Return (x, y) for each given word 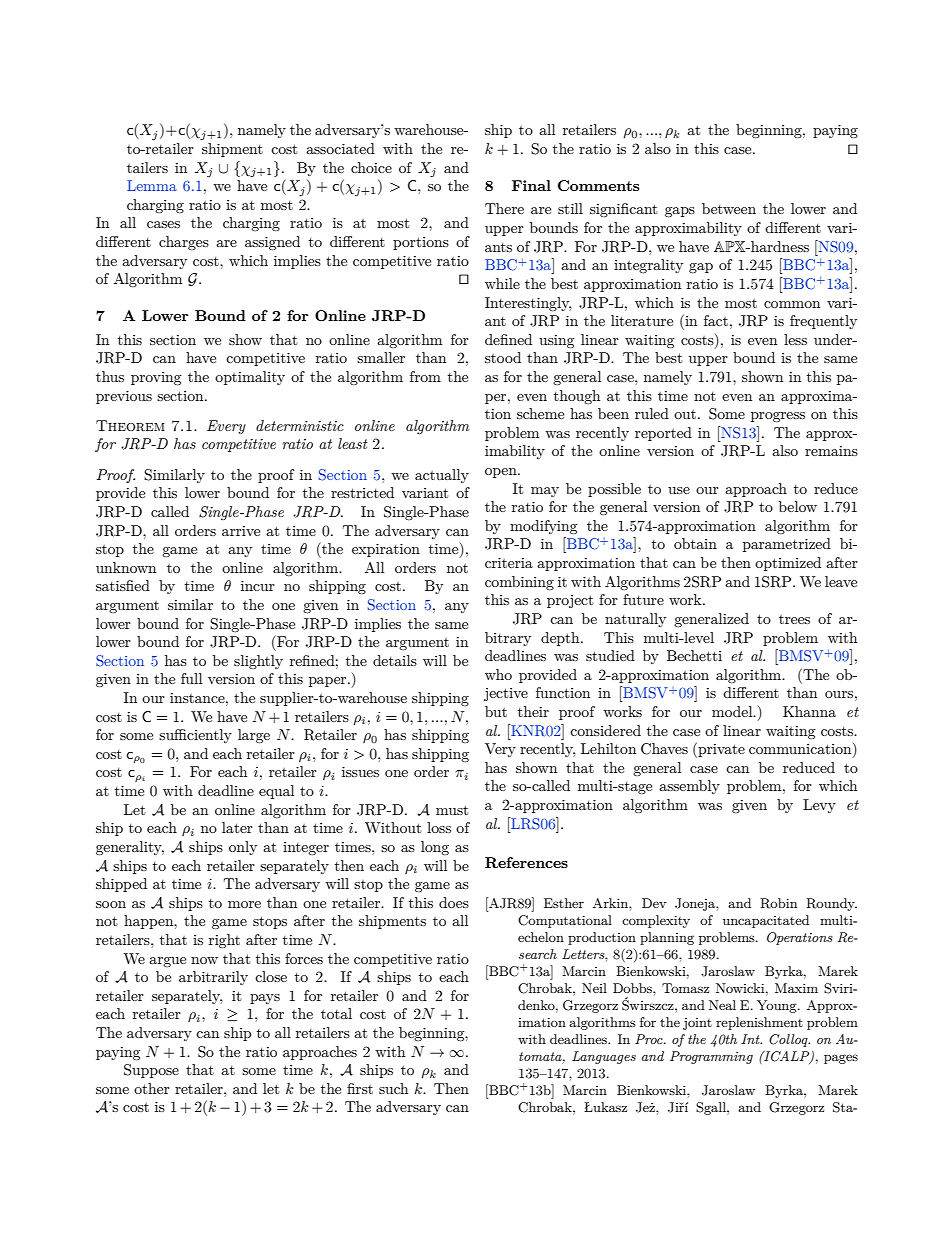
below (798, 506)
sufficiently (195, 736)
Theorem (130, 425)
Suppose (151, 1071)
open (502, 473)
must (452, 810)
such (393, 1088)
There (504, 208)
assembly (689, 787)
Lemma (152, 185)
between (729, 208)
